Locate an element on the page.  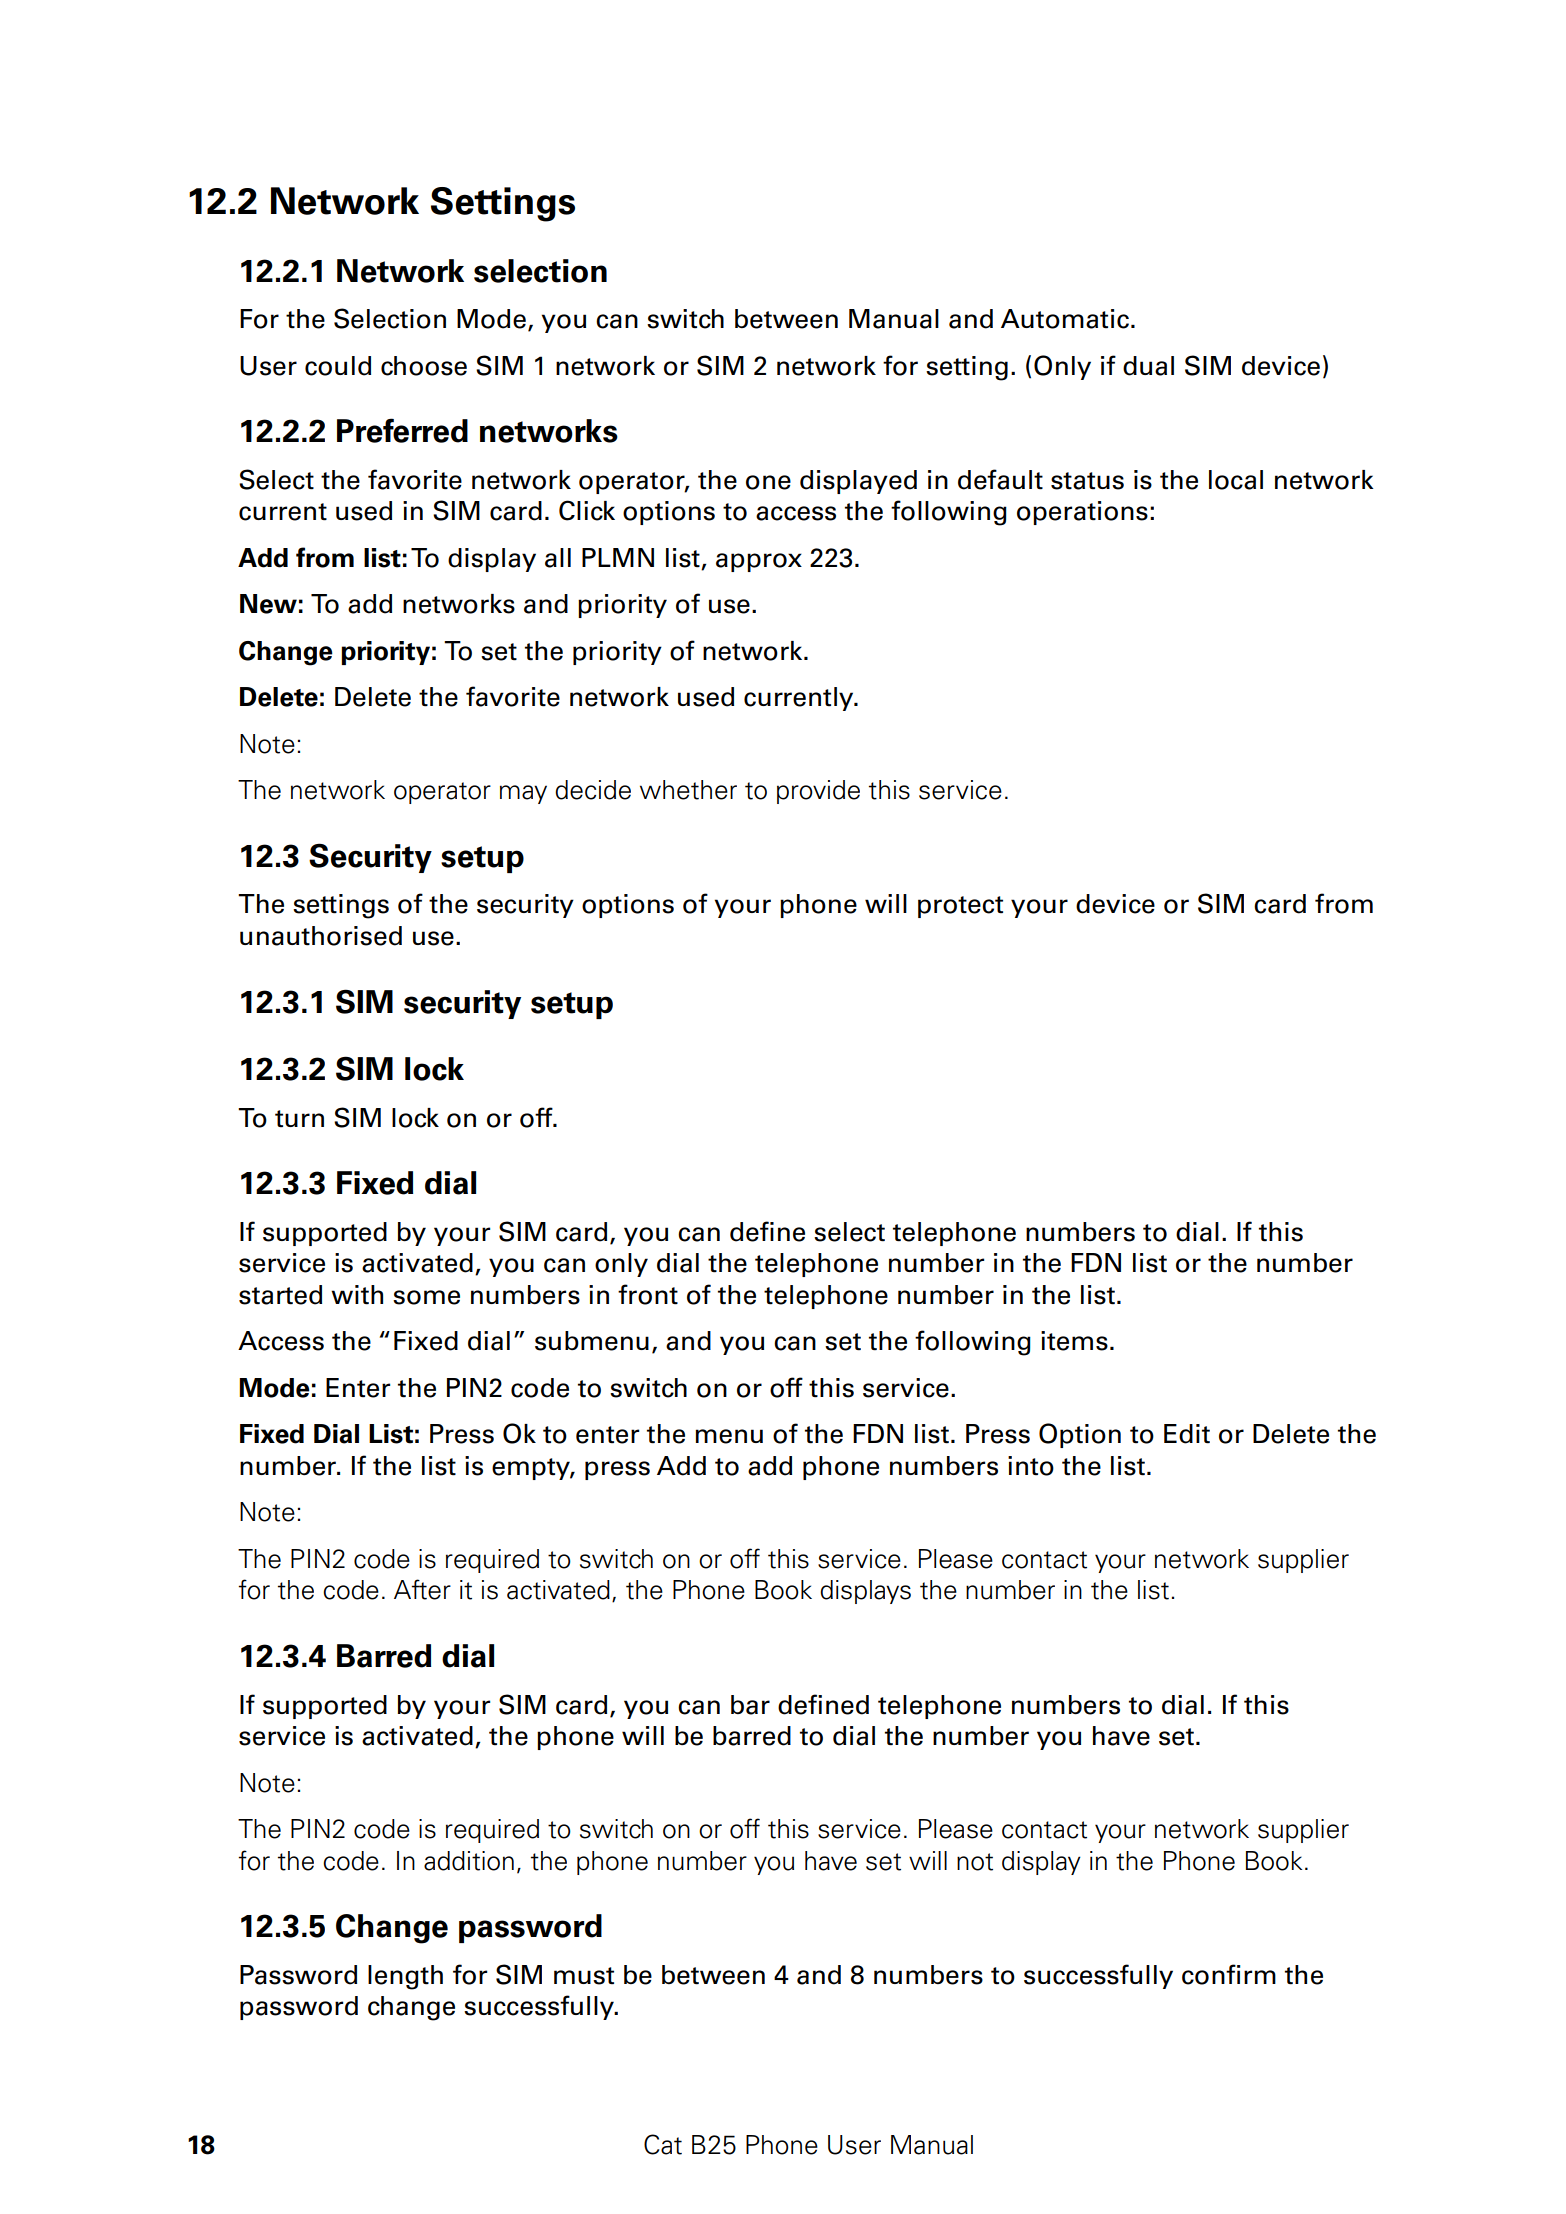
items is located at coordinates (1074, 1341).
